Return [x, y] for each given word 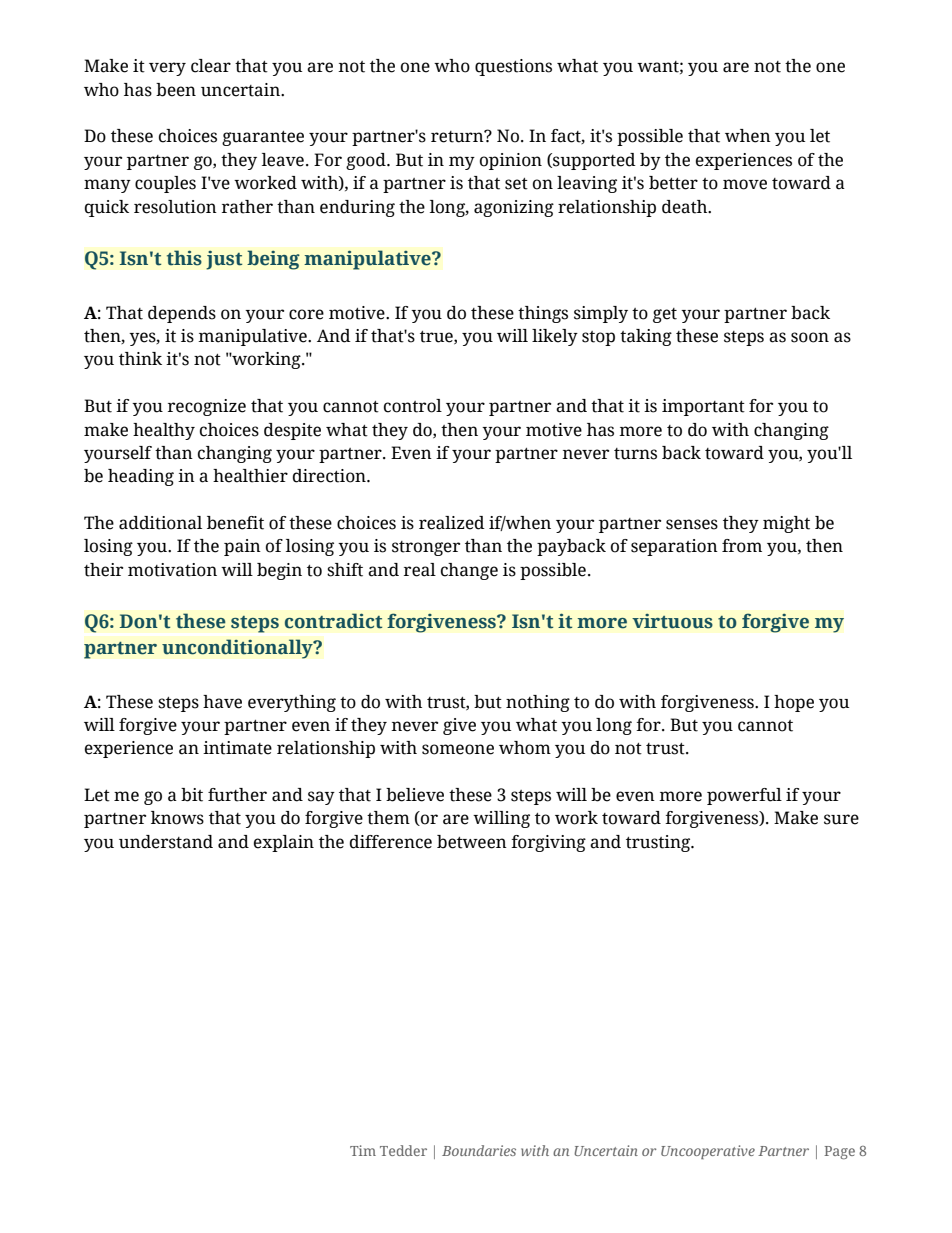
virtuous [672, 621]
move [745, 184]
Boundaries [479, 1150]
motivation [172, 570]
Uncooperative [708, 1152]
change [469, 571]
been [176, 90]
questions [513, 67]
